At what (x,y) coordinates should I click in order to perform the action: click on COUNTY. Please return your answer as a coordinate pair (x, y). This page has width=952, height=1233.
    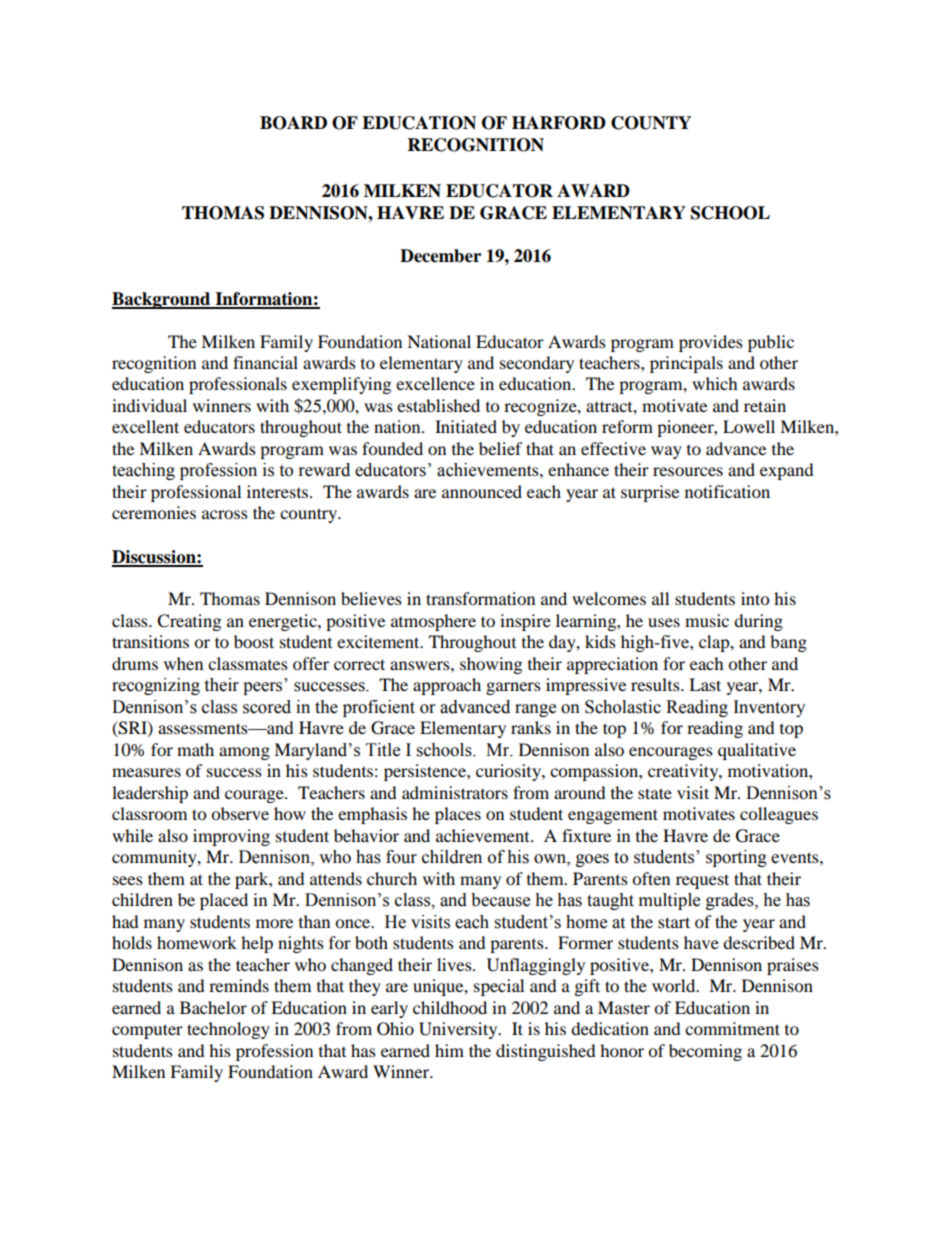
    Looking at the image, I should click on (651, 123).
